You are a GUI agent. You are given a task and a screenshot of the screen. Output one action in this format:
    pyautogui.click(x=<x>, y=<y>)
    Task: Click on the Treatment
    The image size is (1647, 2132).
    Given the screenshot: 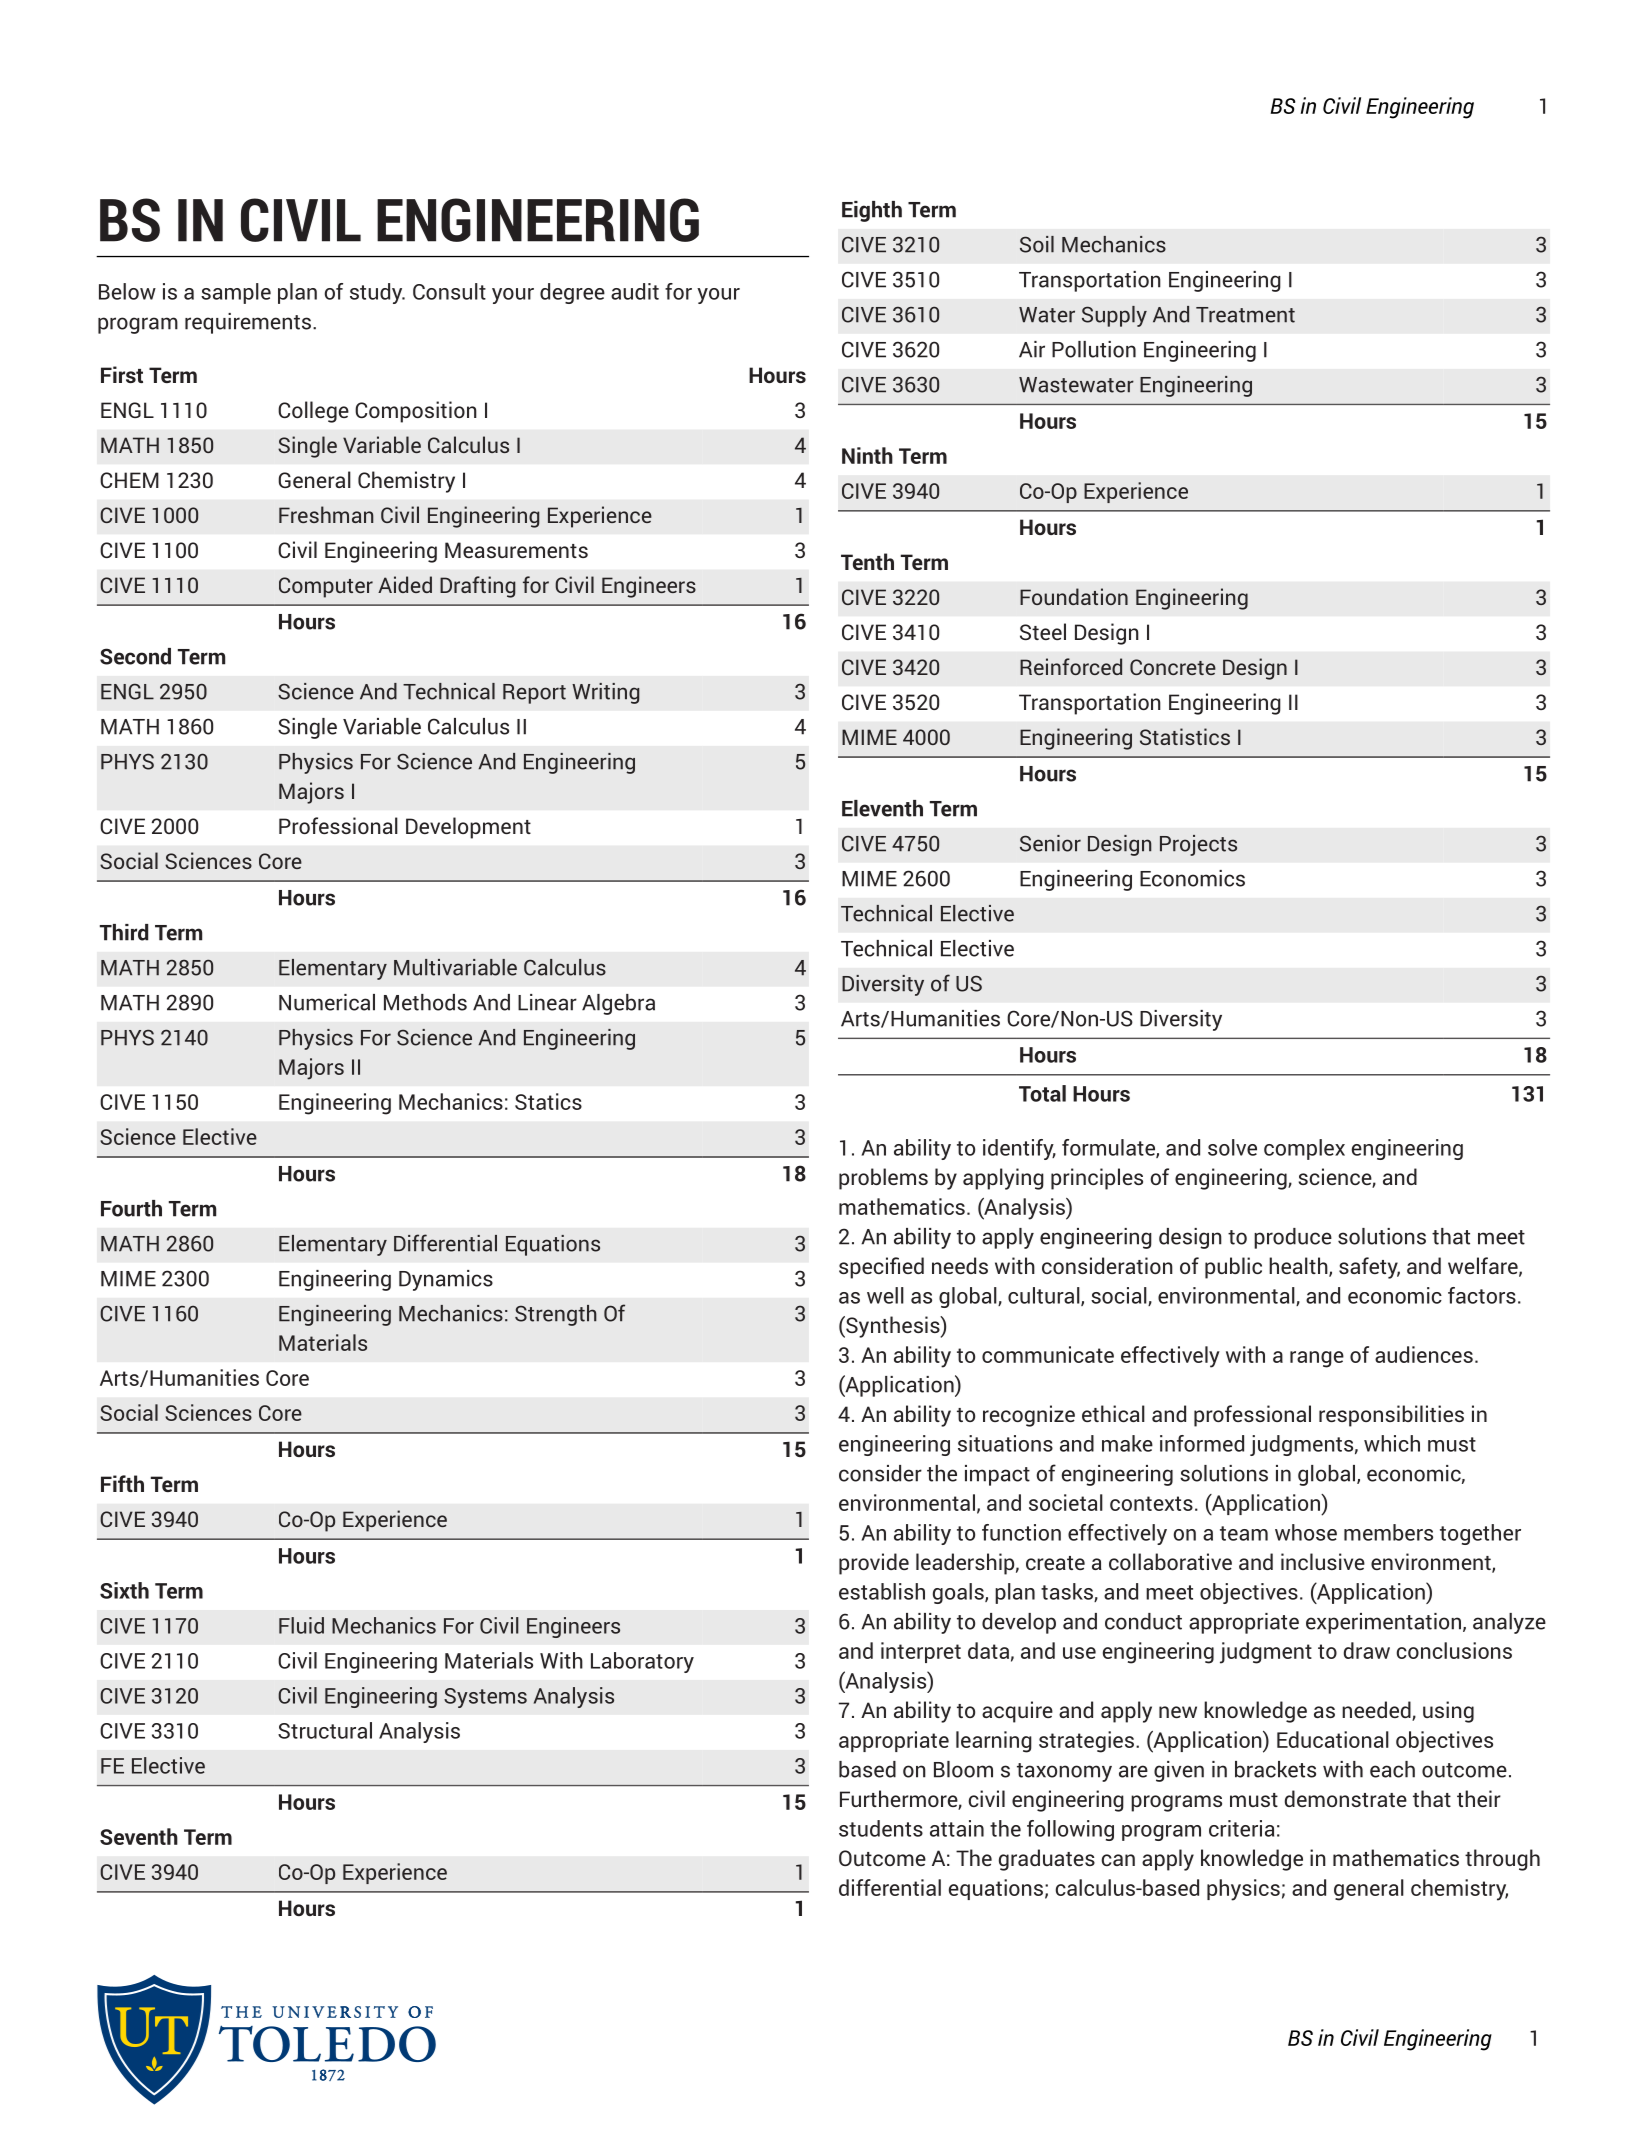 What is the action you would take?
    pyautogui.click(x=1245, y=315)
